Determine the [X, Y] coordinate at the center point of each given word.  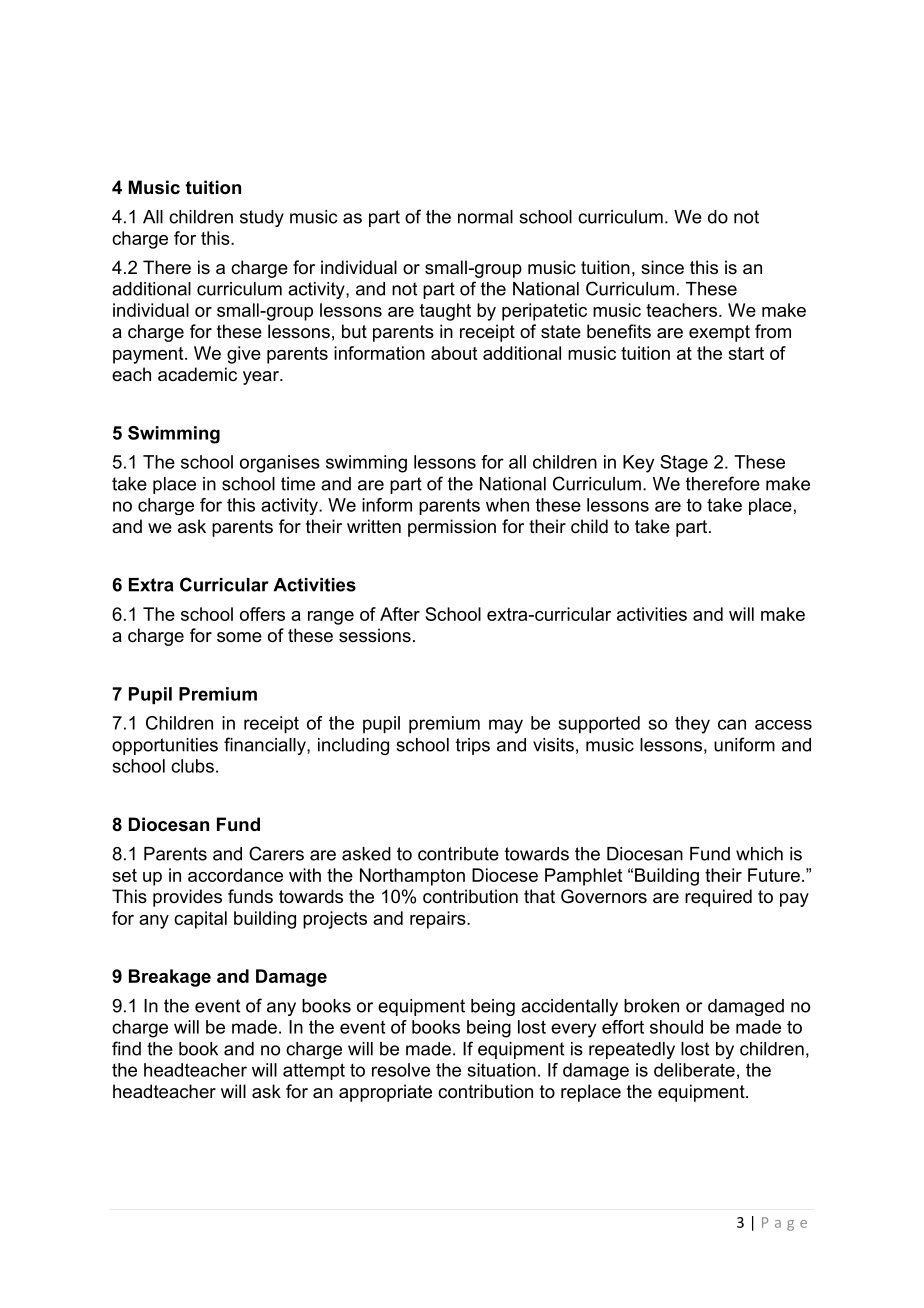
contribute [458, 854]
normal [485, 217]
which [759, 854]
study [262, 218]
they [692, 725]
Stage [684, 464]
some [239, 637]
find [126, 1048]
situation [502, 1070]
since [662, 267]
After [400, 614]
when [507, 505]
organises [280, 464]
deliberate [694, 1070]
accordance [235, 875]
